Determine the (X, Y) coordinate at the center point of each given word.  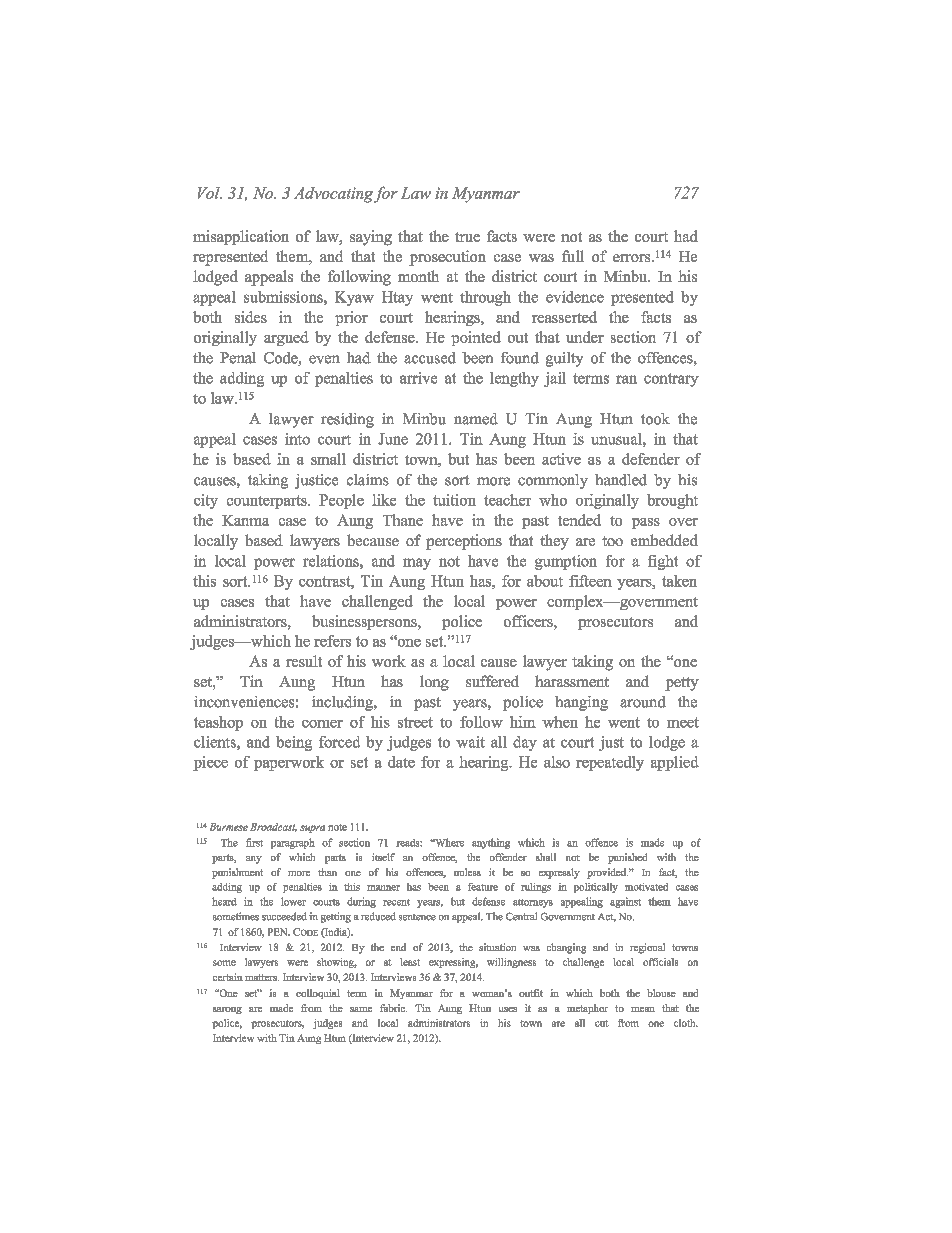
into (297, 439)
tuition (454, 500)
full (573, 256)
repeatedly (610, 763)
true (467, 237)
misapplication (241, 237)
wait (470, 742)
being (294, 743)
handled (621, 480)
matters (262, 977)
